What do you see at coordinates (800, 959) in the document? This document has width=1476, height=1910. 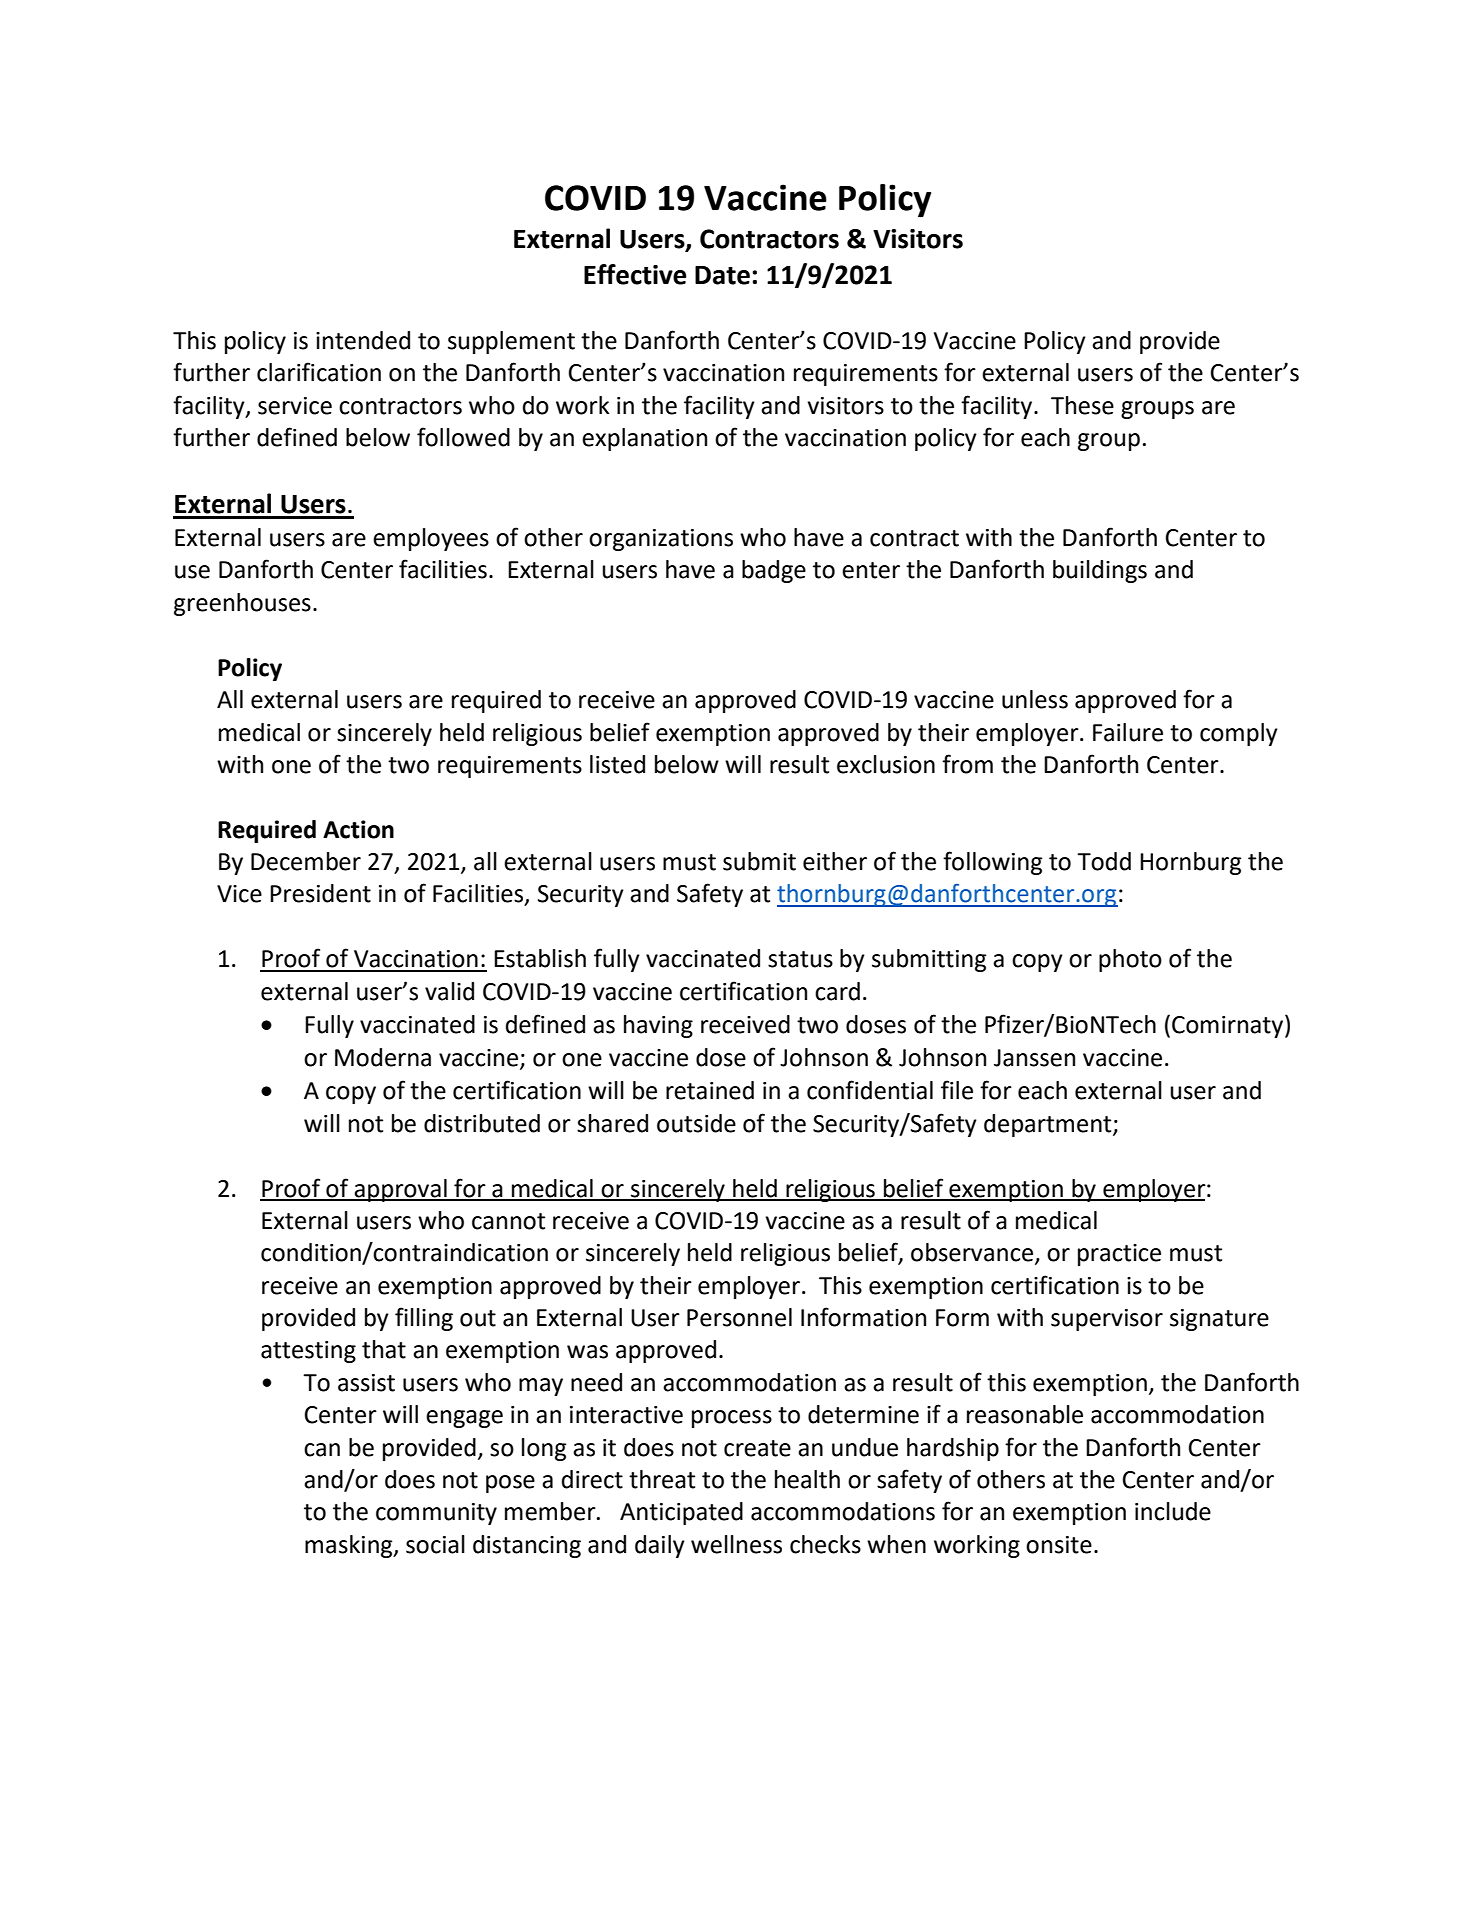 I see `status` at bounding box center [800, 959].
